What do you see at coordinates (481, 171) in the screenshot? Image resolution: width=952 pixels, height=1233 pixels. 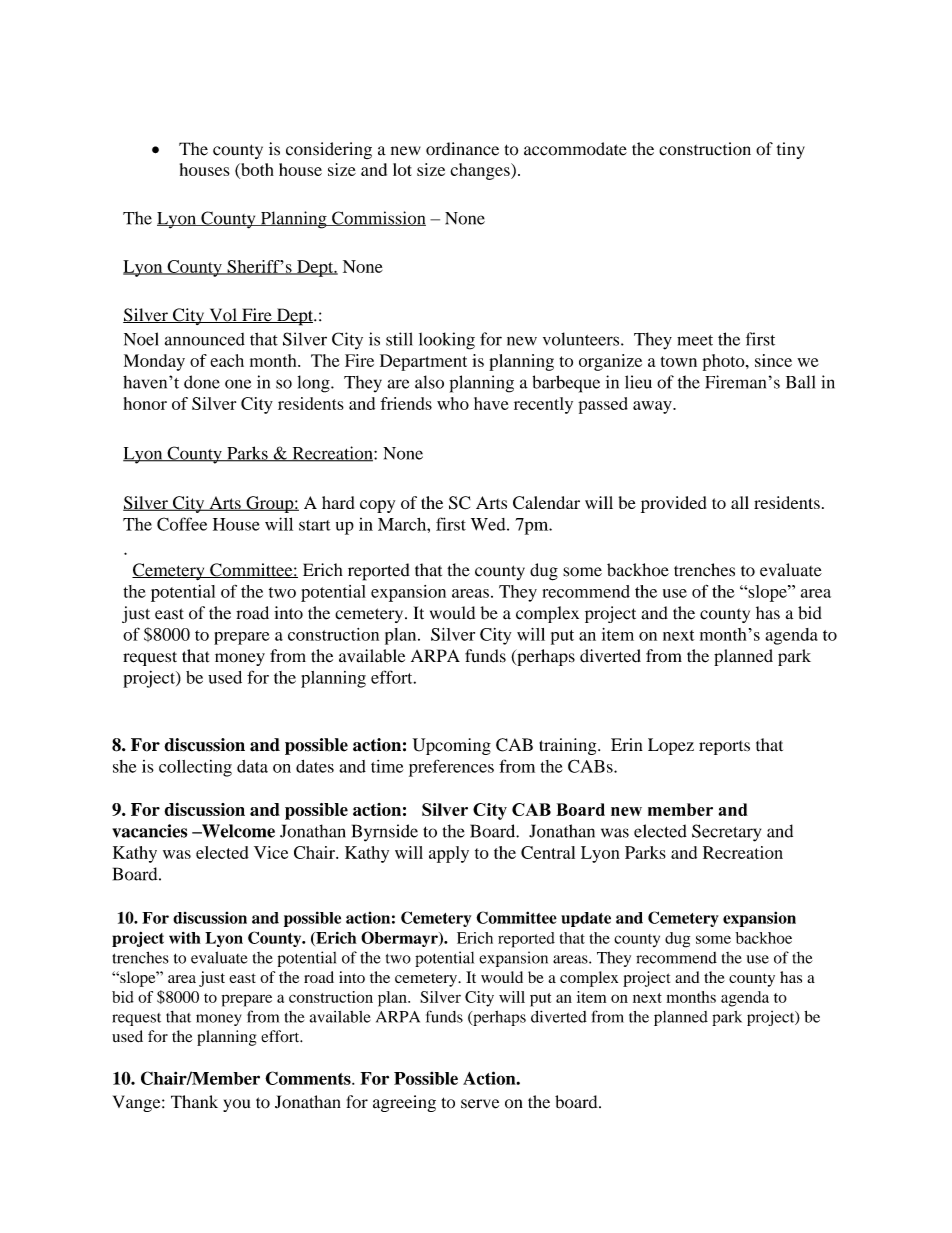 I see `changes` at bounding box center [481, 171].
